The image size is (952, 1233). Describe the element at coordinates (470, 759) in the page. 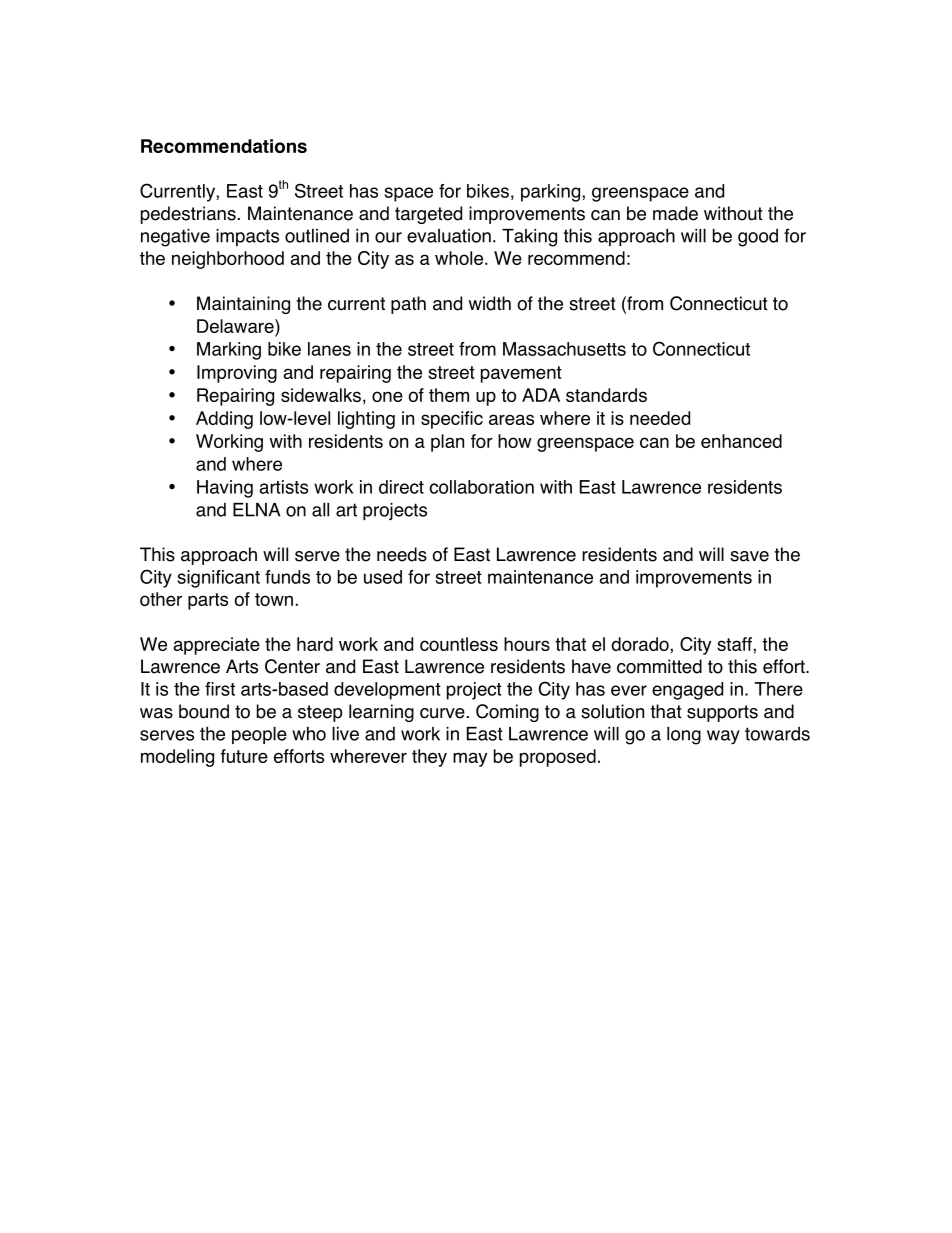

I see `may` at that location.
